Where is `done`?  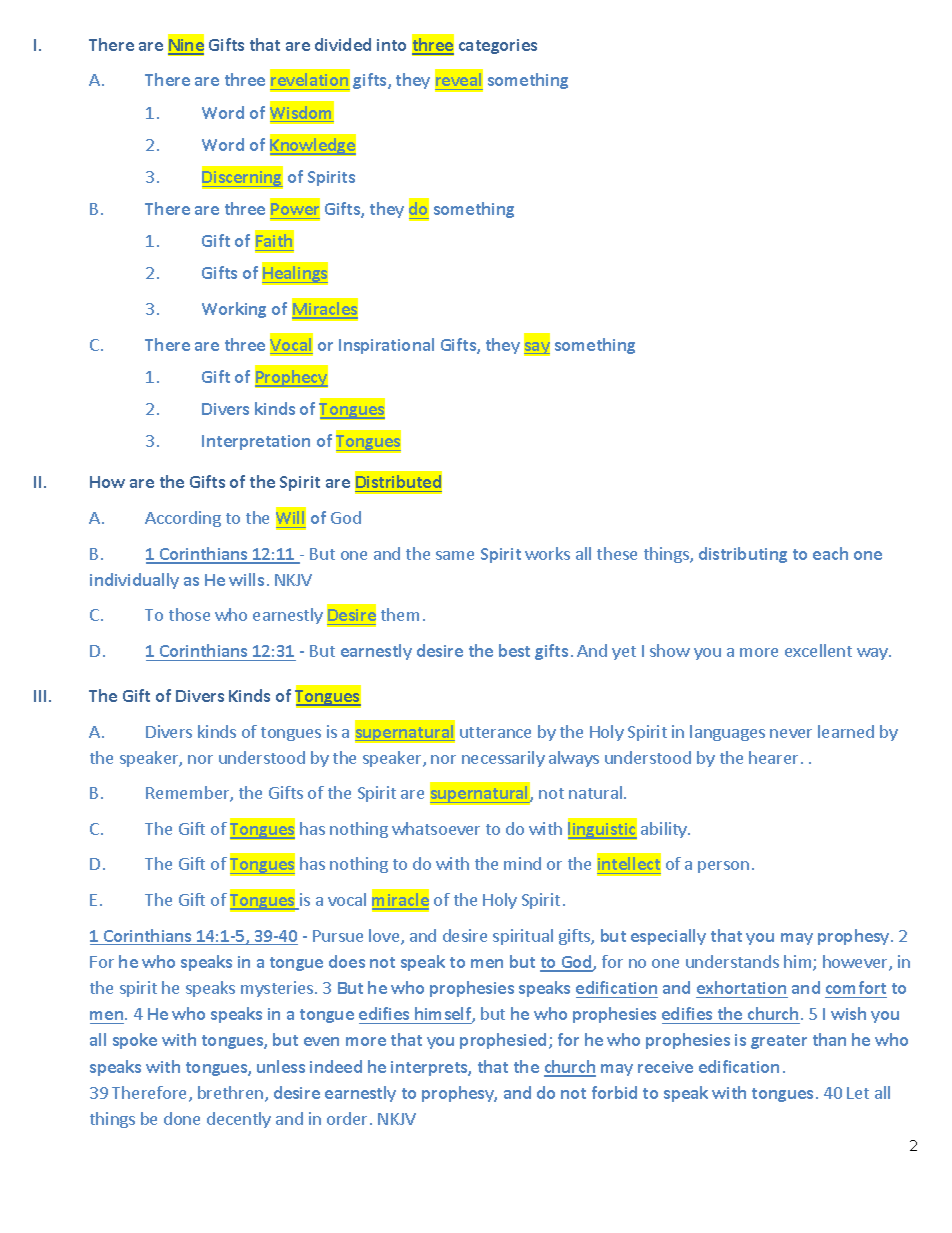 done is located at coordinates (182, 1118).
